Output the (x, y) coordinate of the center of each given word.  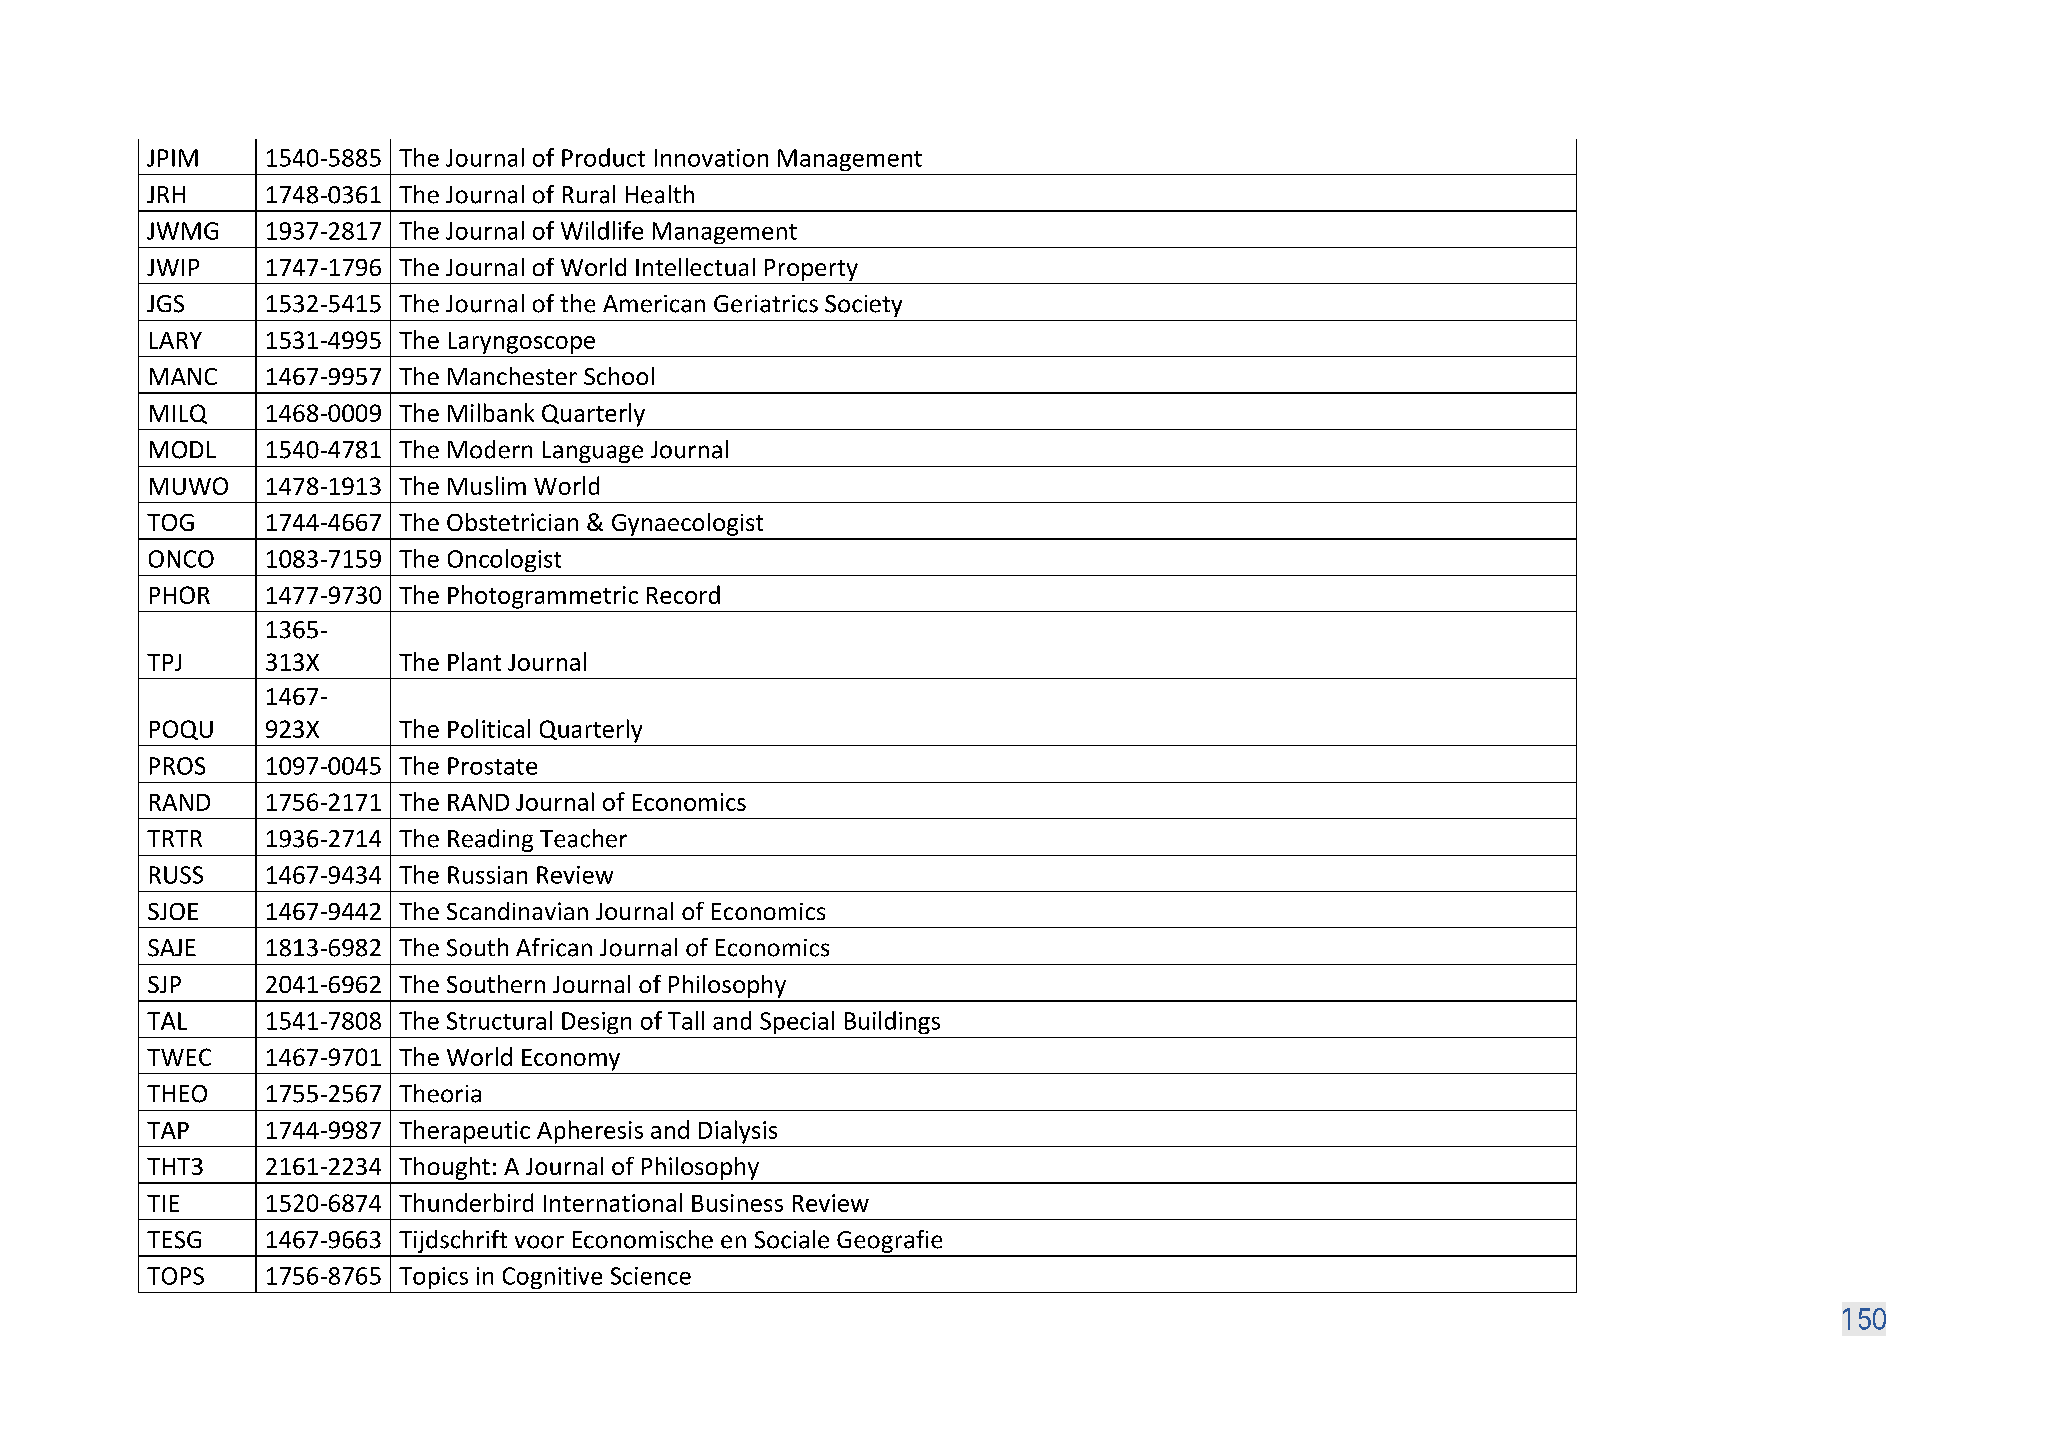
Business (737, 1203)
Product (603, 157)
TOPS (175, 1276)
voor (539, 1242)
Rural (589, 194)
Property (811, 270)
